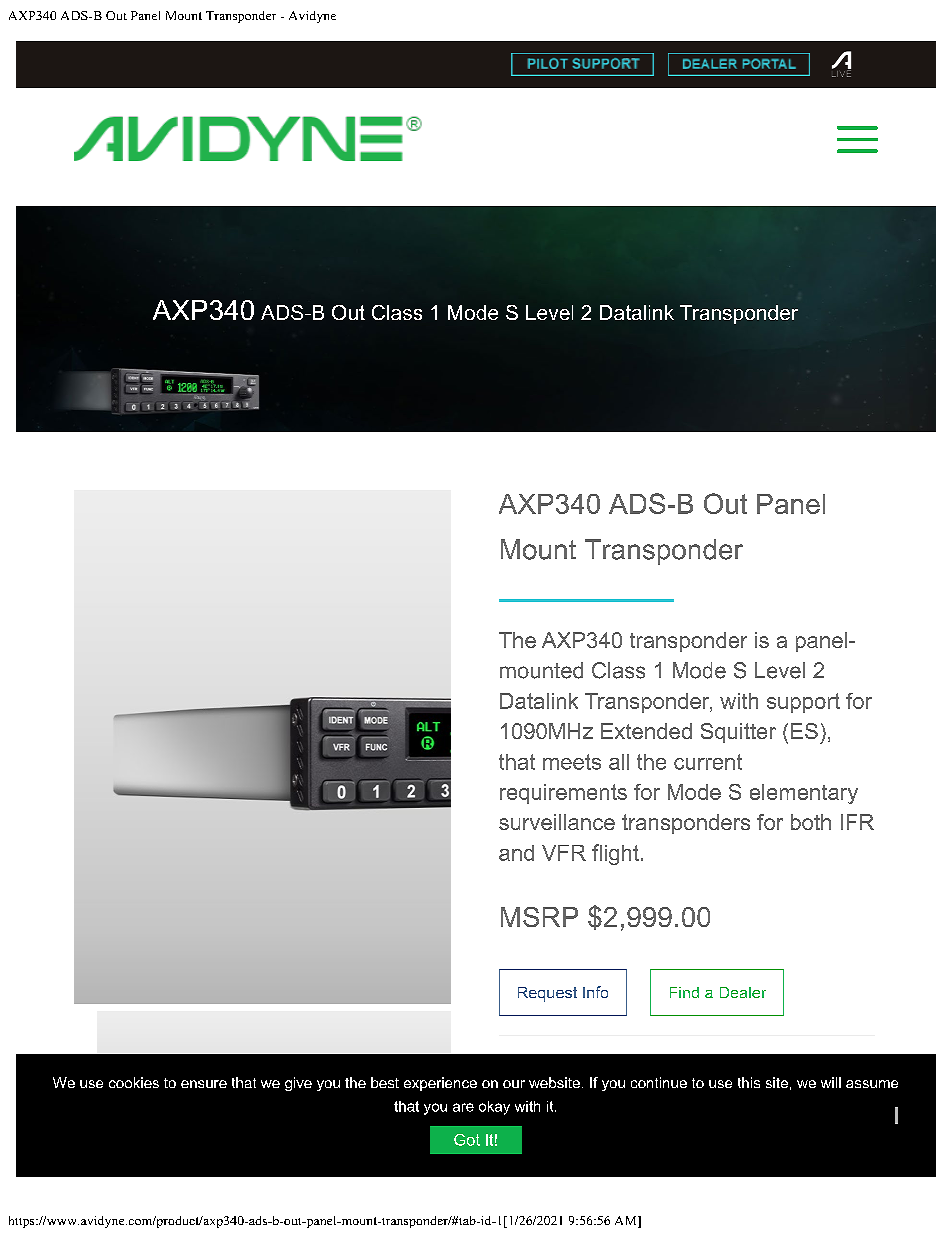 Image resolution: width=952 pixels, height=1233 pixels. What do you see at coordinates (572, 762) in the image?
I see `meets` at bounding box center [572, 762].
